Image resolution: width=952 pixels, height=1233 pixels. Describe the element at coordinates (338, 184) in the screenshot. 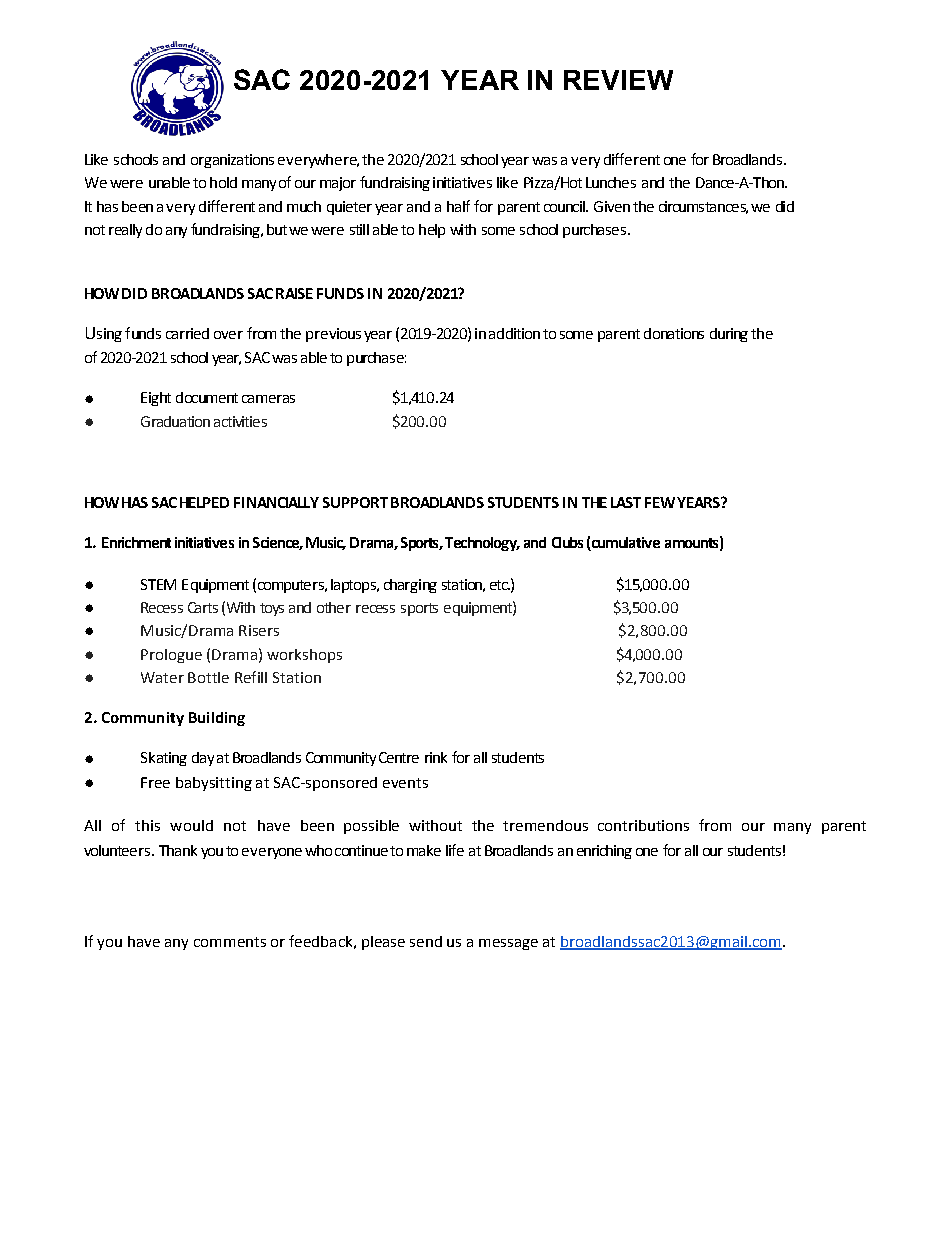

I see `major` at that location.
